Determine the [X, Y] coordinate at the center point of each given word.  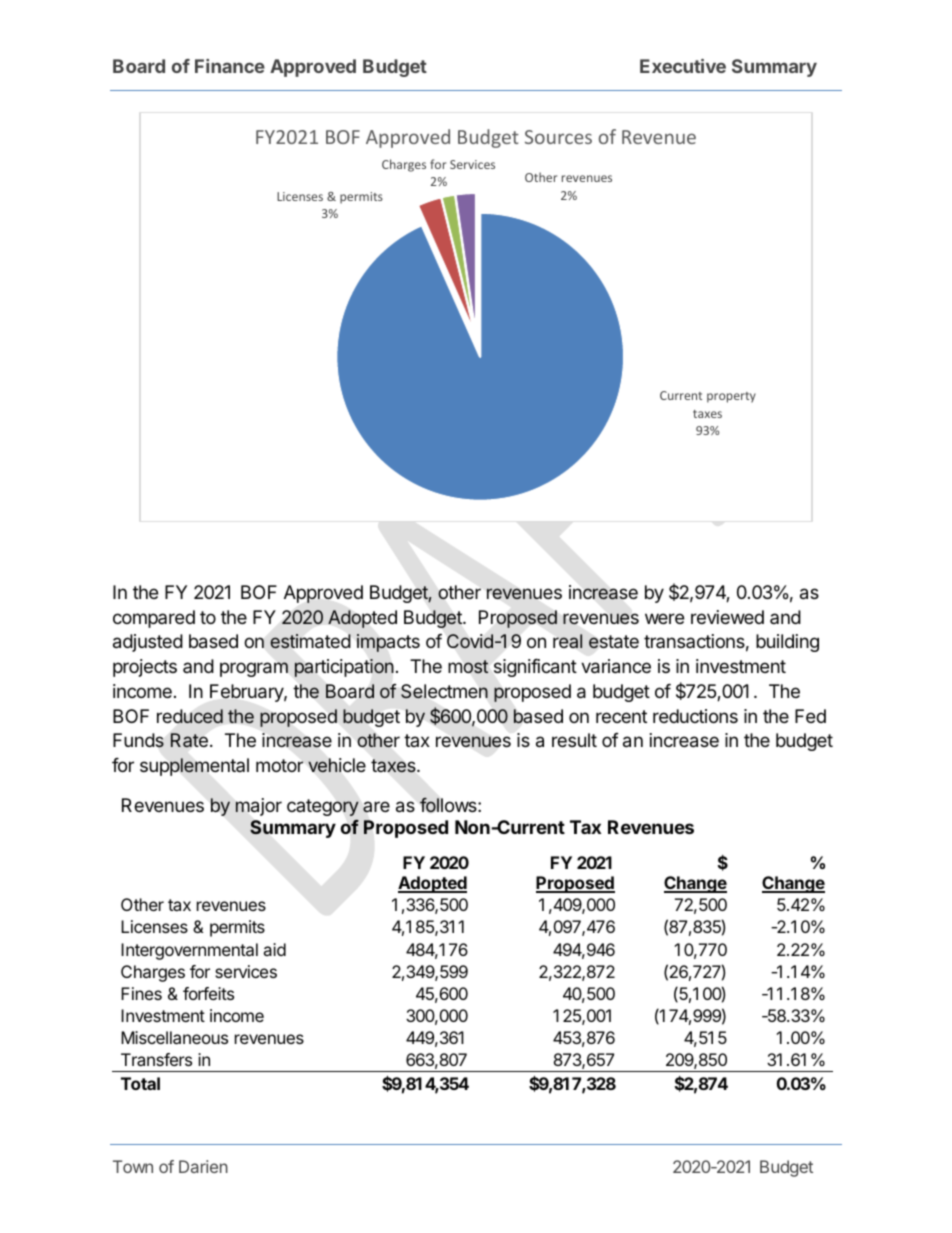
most [468, 666]
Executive [683, 66]
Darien [203, 1166]
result [574, 740]
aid [274, 949]
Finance [230, 66]
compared [154, 619]
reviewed [727, 617]
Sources [558, 137]
